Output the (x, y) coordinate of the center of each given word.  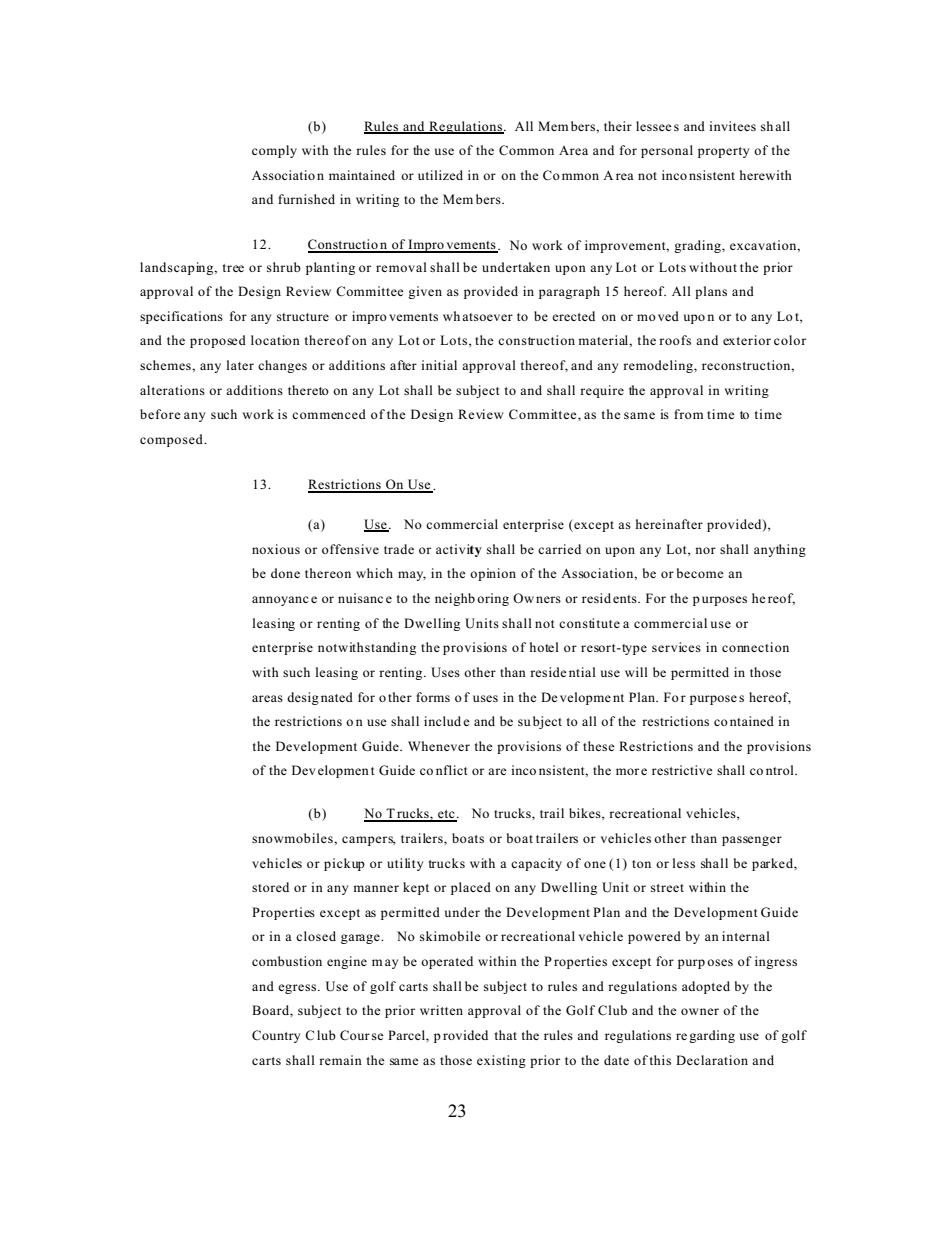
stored (270, 887)
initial (439, 365)
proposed (218, 341)
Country (276, 1036)
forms (433, 697)
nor (705, 550)
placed (471, 888)
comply (274, 151)
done (285, 573)
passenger (752, 841)
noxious (276, 549)
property (723, 152)
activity (459, 550)
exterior (747, 340)
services (676, 647)
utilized (440, 175)
